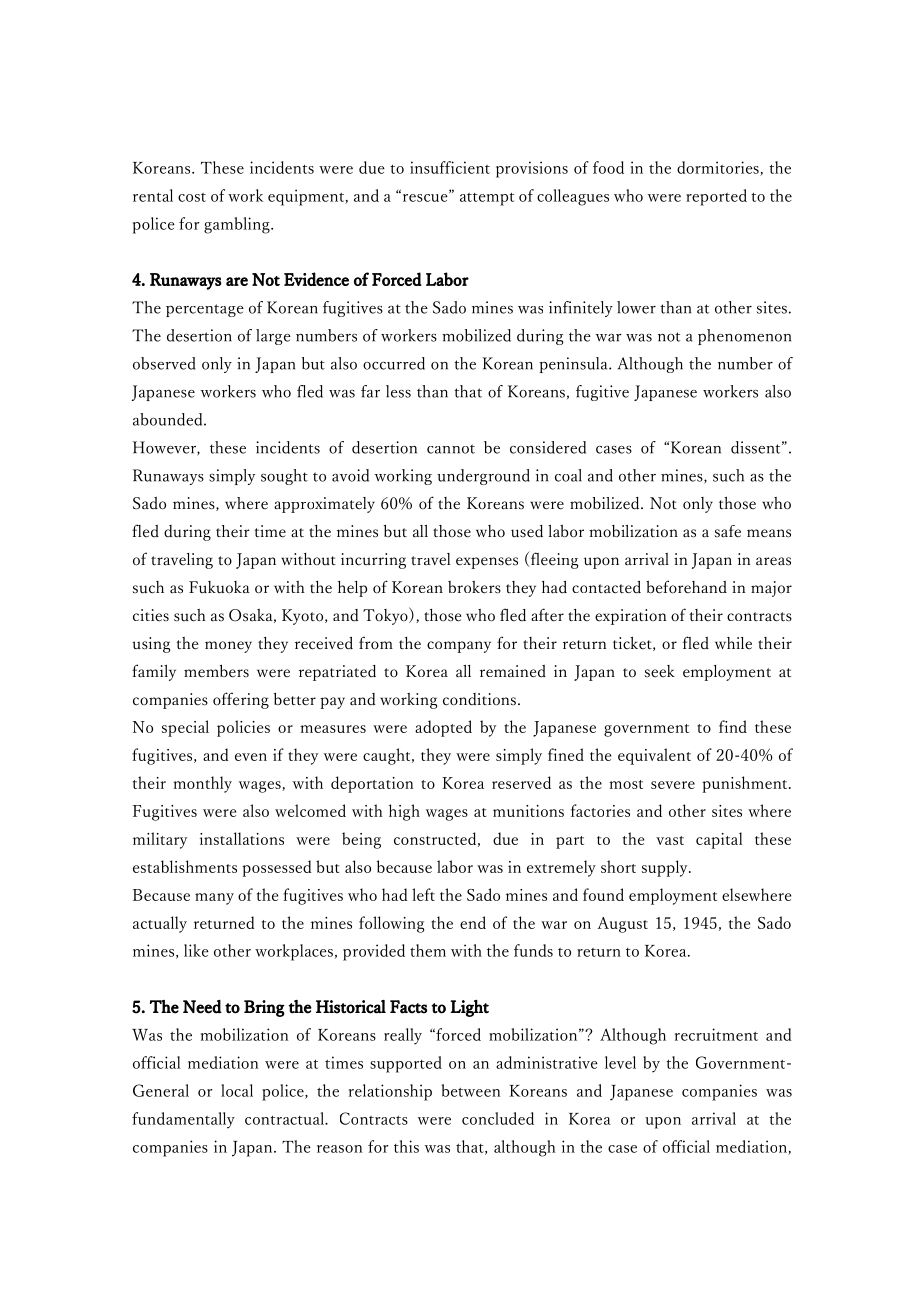 This screenshot has width=924, height=1308. I want to click on many, so click(214, 899).
